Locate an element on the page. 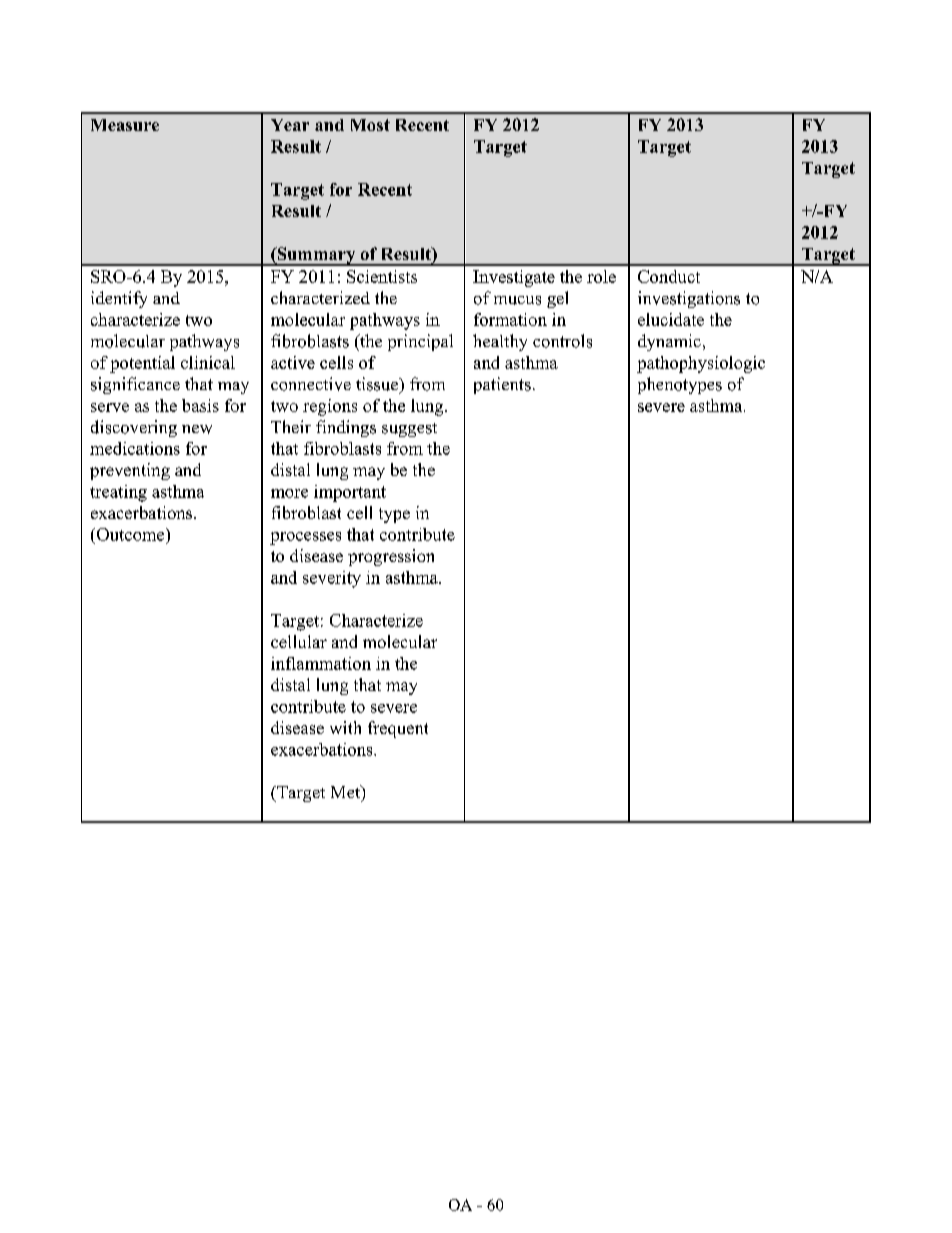 This image has height=1233, width=952. Met is located at coordinates (347, 793).
